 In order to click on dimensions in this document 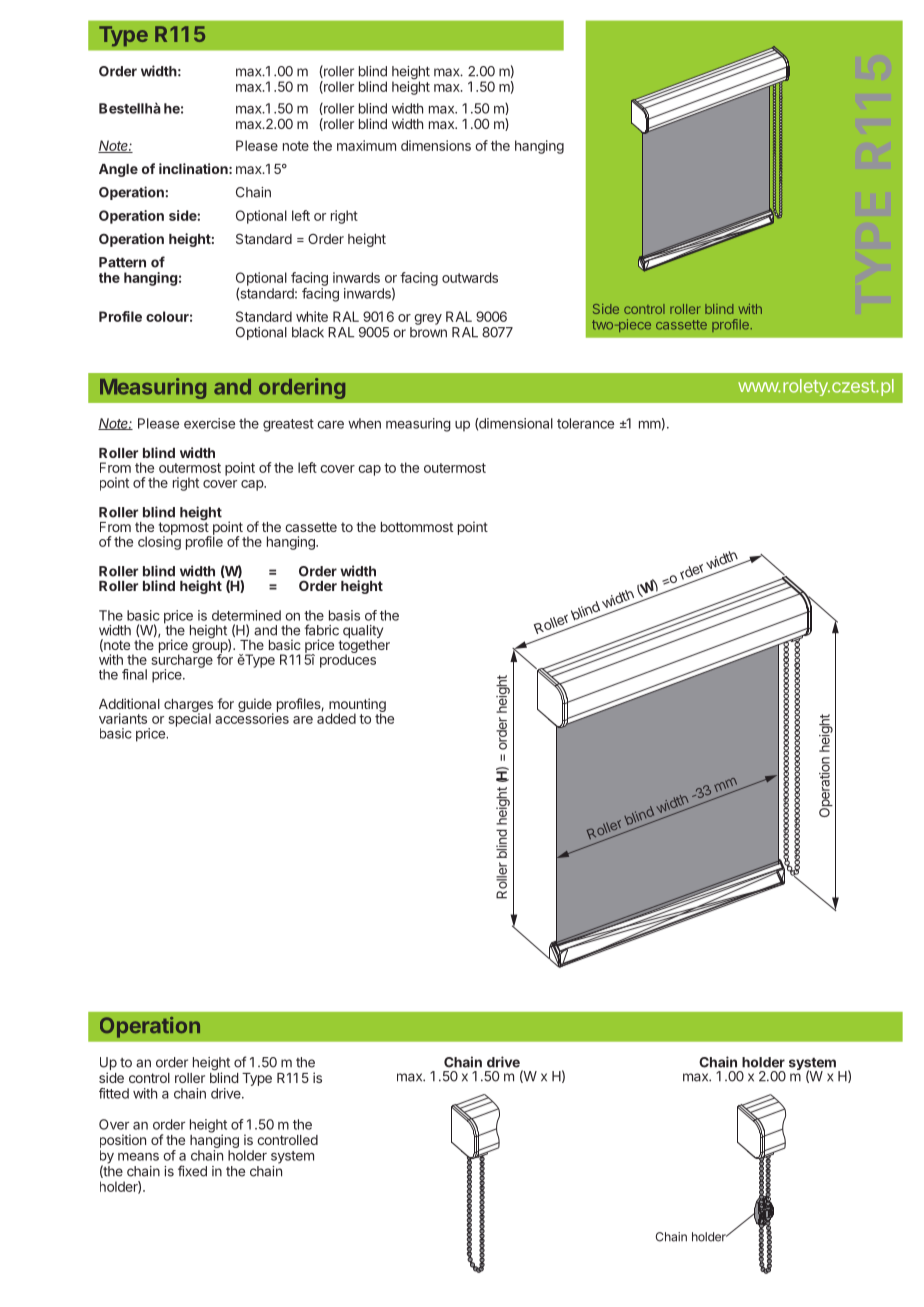, I will do `click(436, 145)`.
